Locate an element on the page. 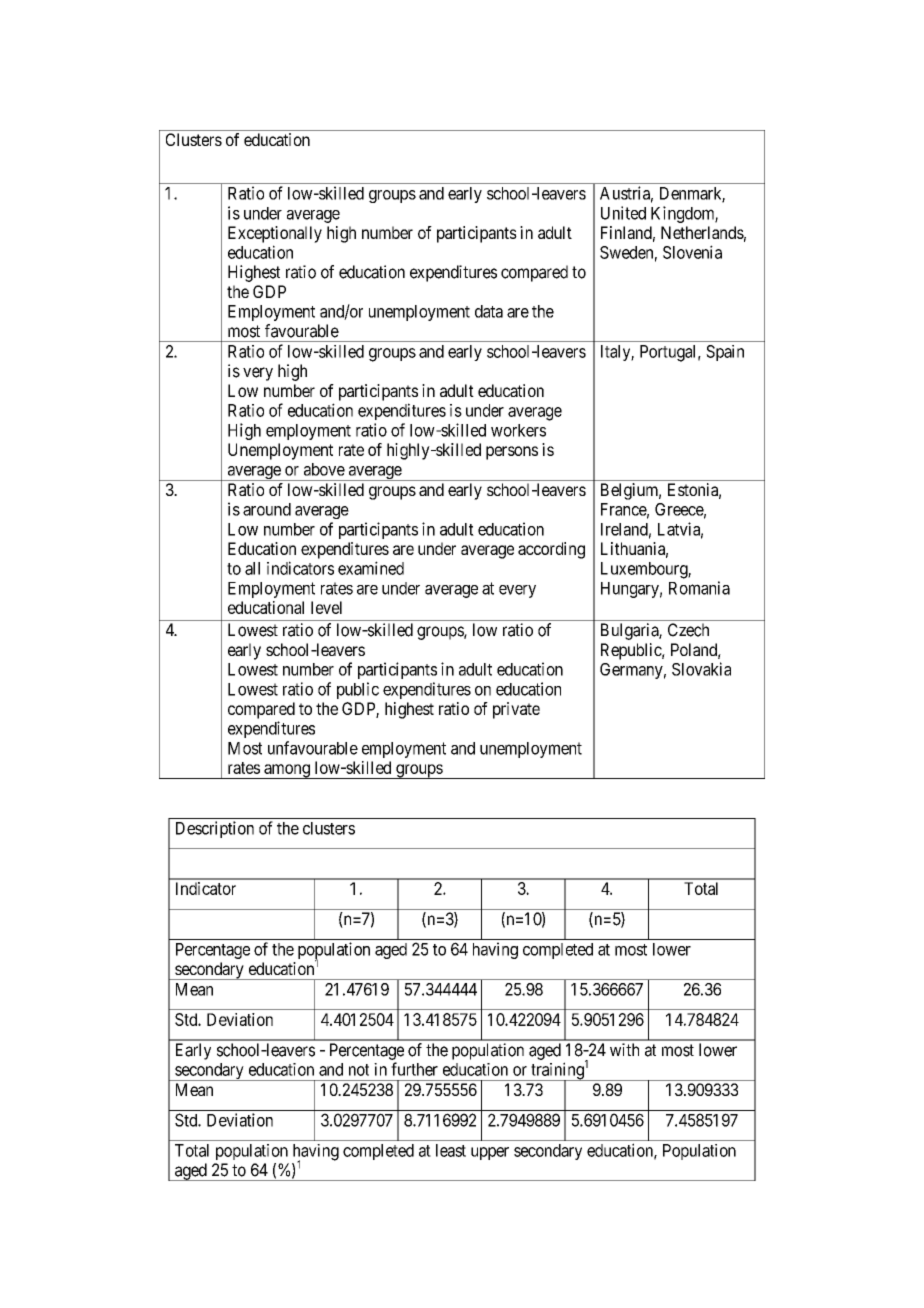 Image resolution: width=924 pixels, height=1308 pixels. Slovenia is located at coordinates (692, 252).
